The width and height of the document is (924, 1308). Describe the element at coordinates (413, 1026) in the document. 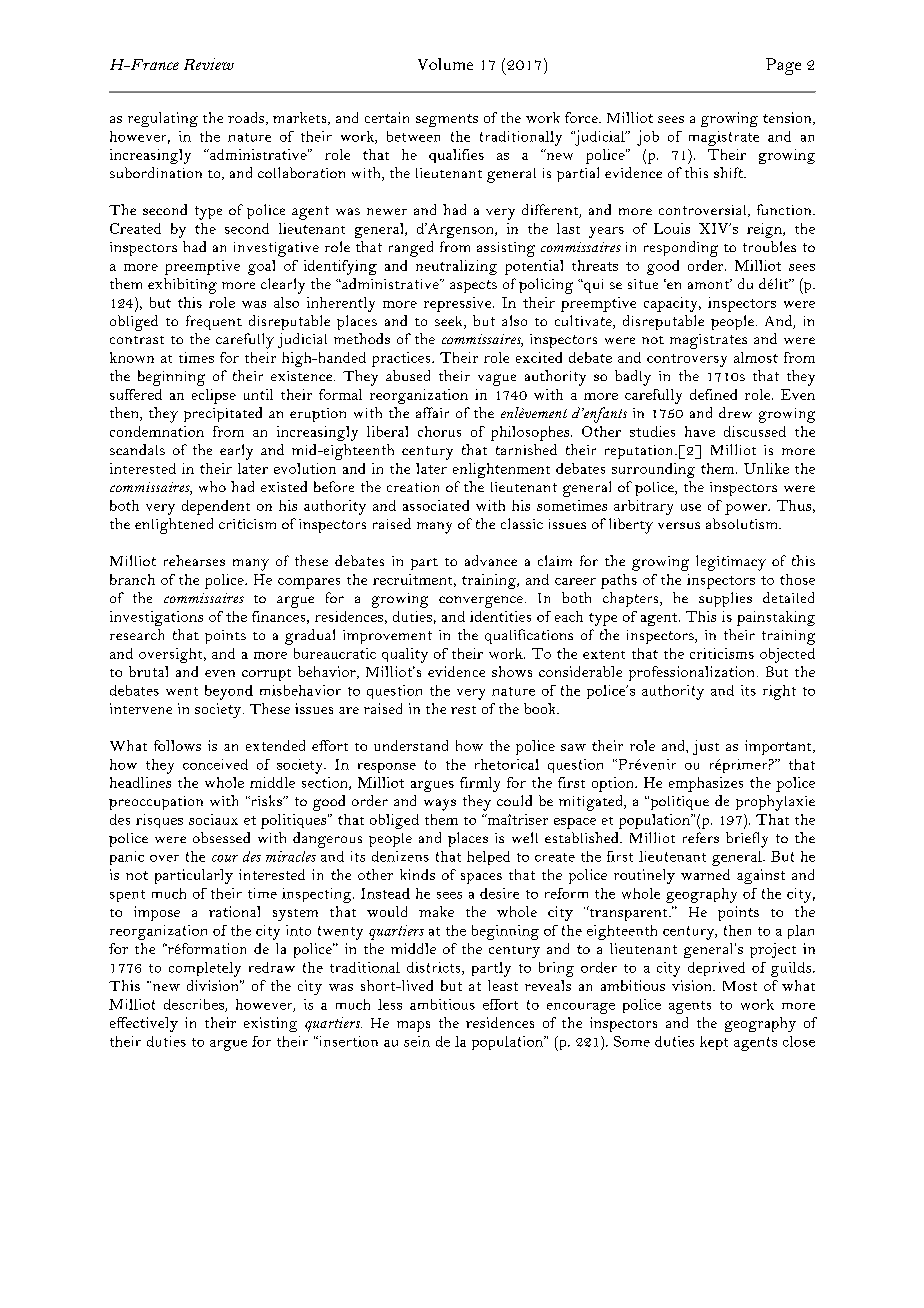

I see `maps` at that location.
